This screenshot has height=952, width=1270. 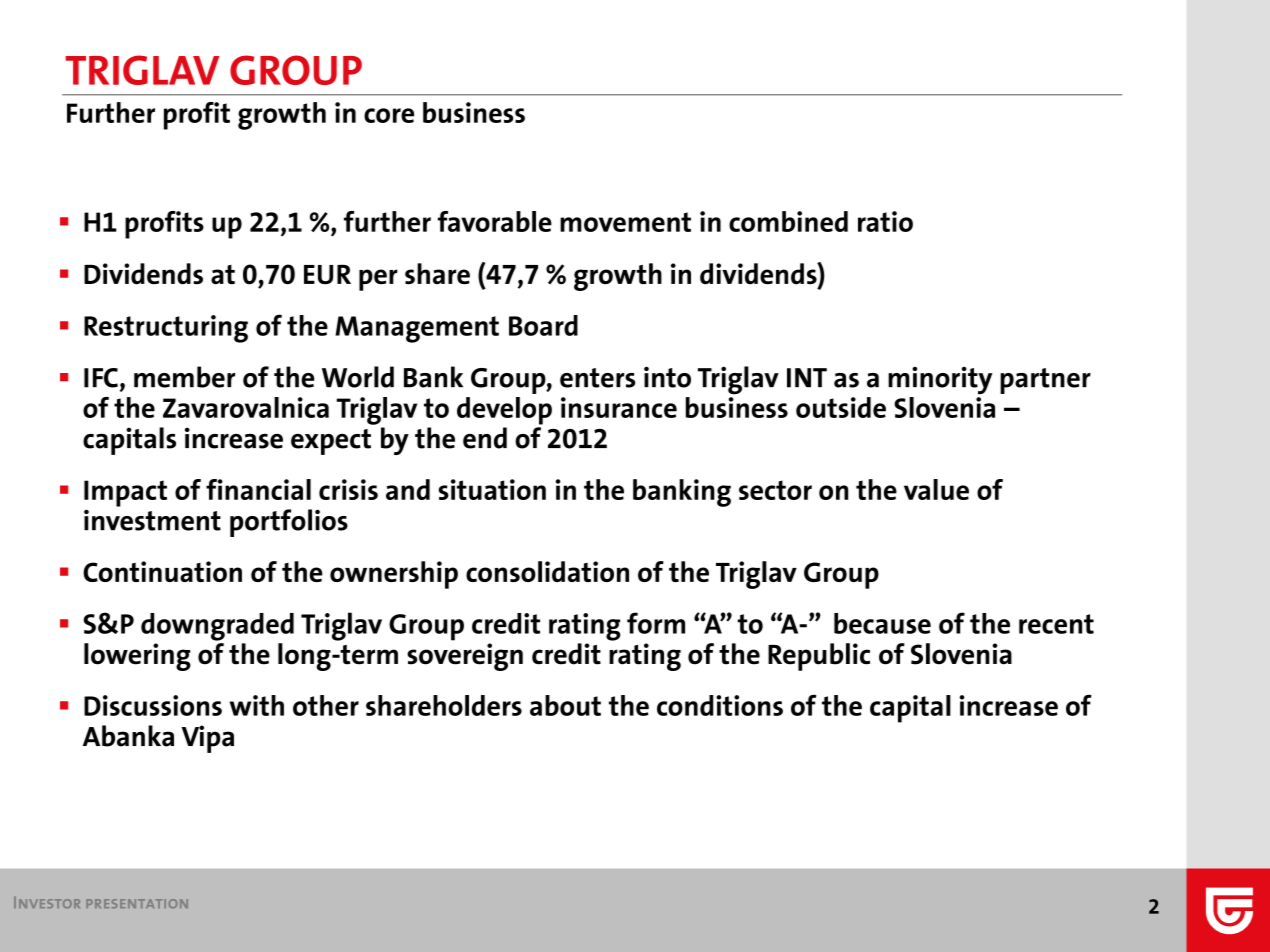 What do you see at coordinates (565, 705) in the screenshot?
I see `about` at bounding box center [565, 705].
